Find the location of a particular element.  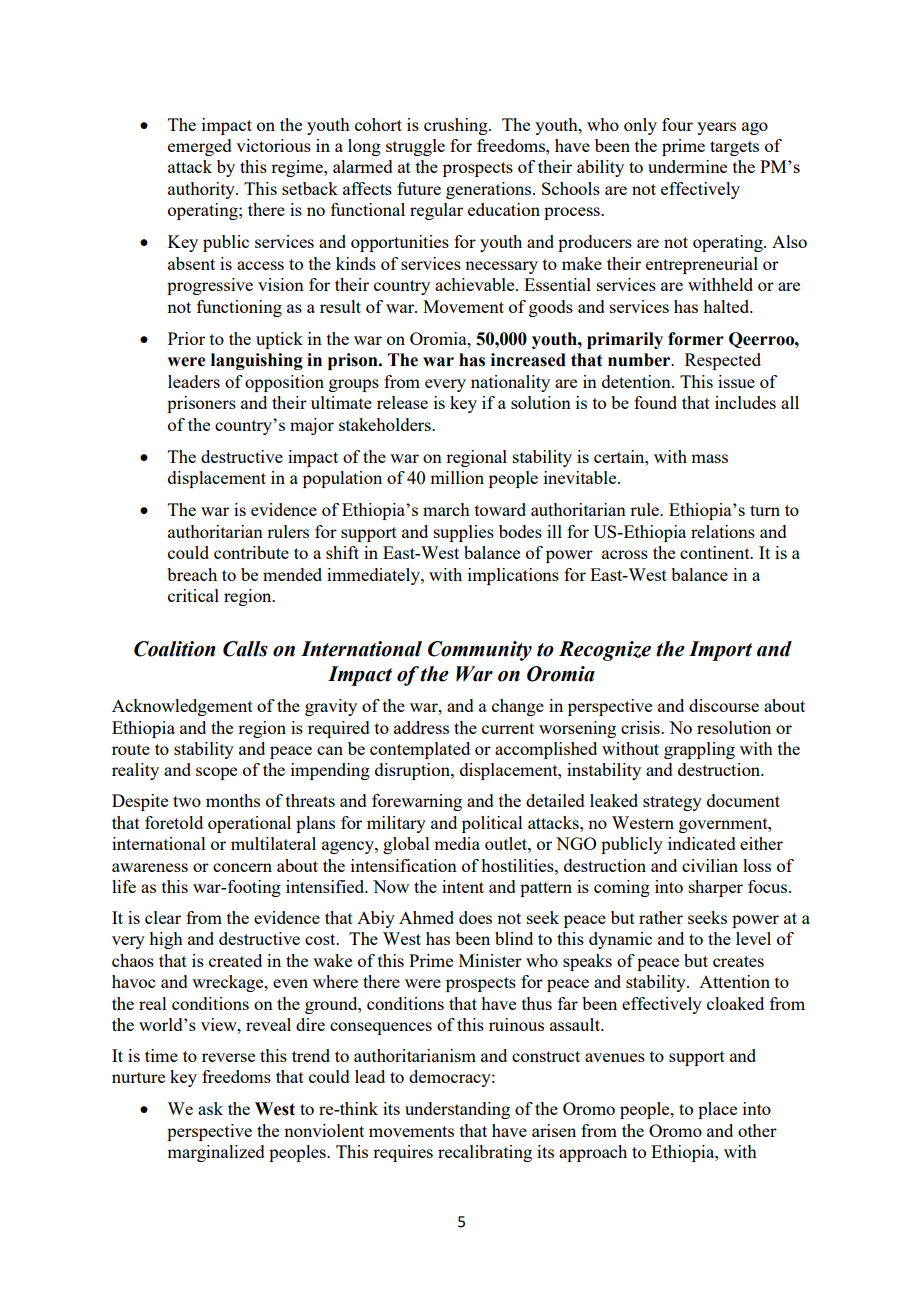

former is located at coordinates (696, 339).
